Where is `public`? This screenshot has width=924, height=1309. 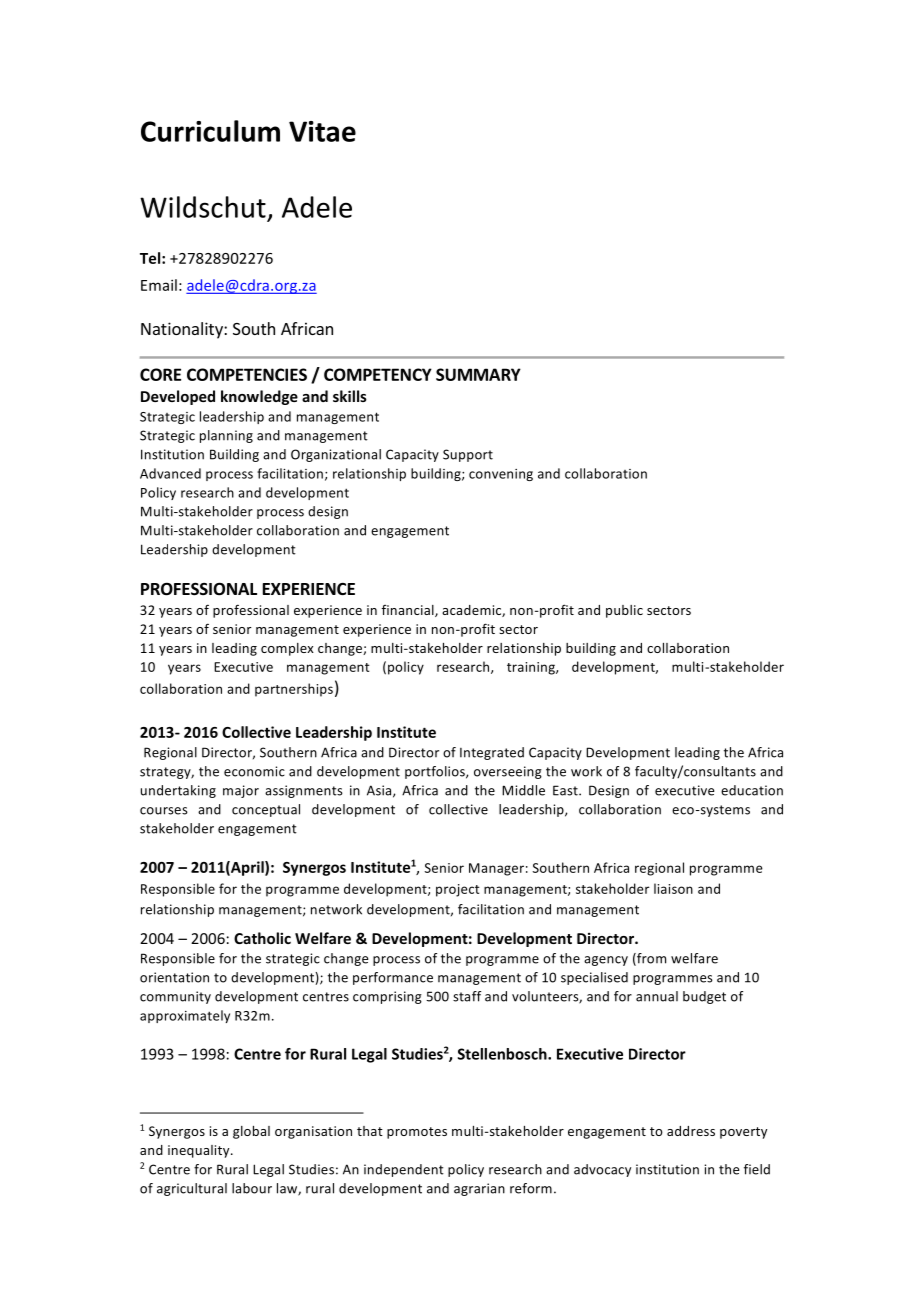 public is located at coordinates (624, 611).
